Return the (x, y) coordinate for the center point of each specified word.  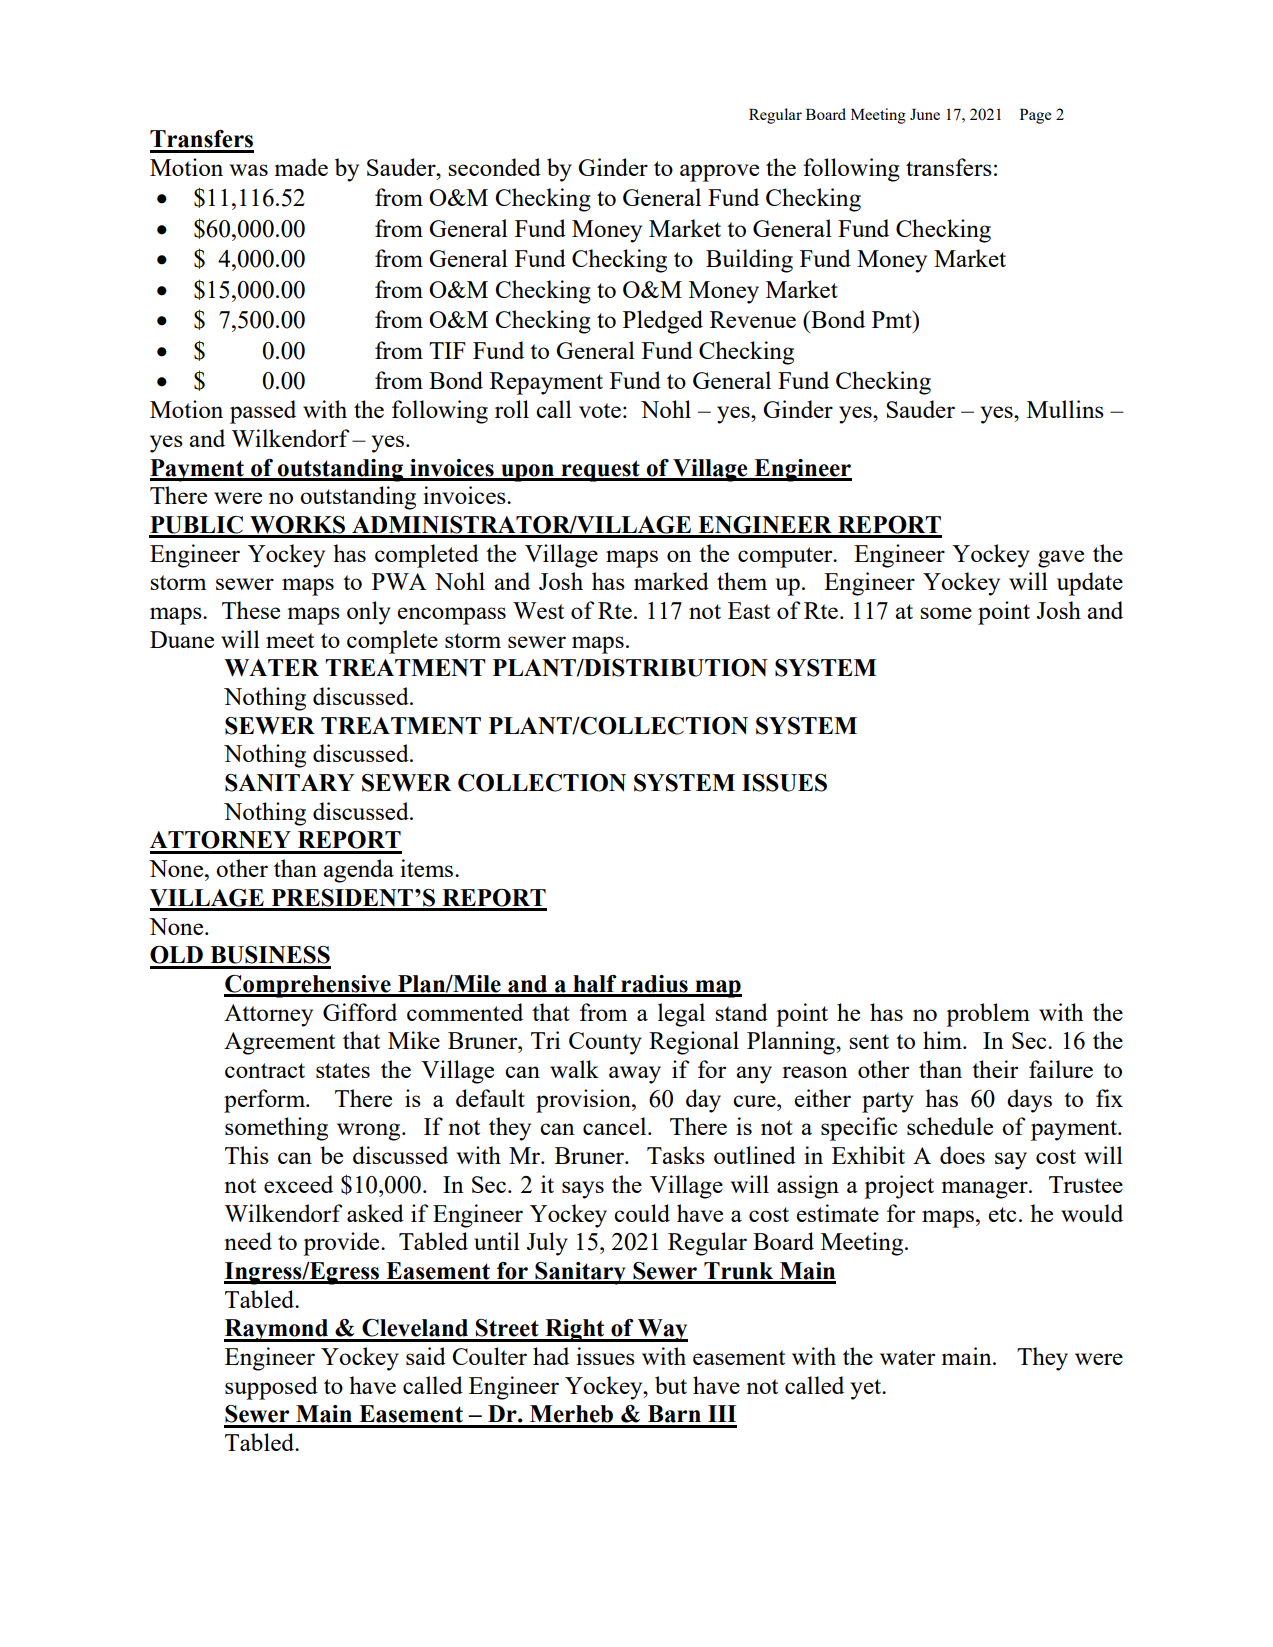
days (1029, 1101)
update (1090, 584)
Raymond (277, 1330)
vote (600, 410)
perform (265, 1101)
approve (719, 173)
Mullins (1065, 409)
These (251, 610)
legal (681, 1015)
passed (263, 412)
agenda (358, 871)
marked (671, 581)
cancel (616, 1126)
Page (1036, 116)
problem (988, 1015)
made (301, 167)
